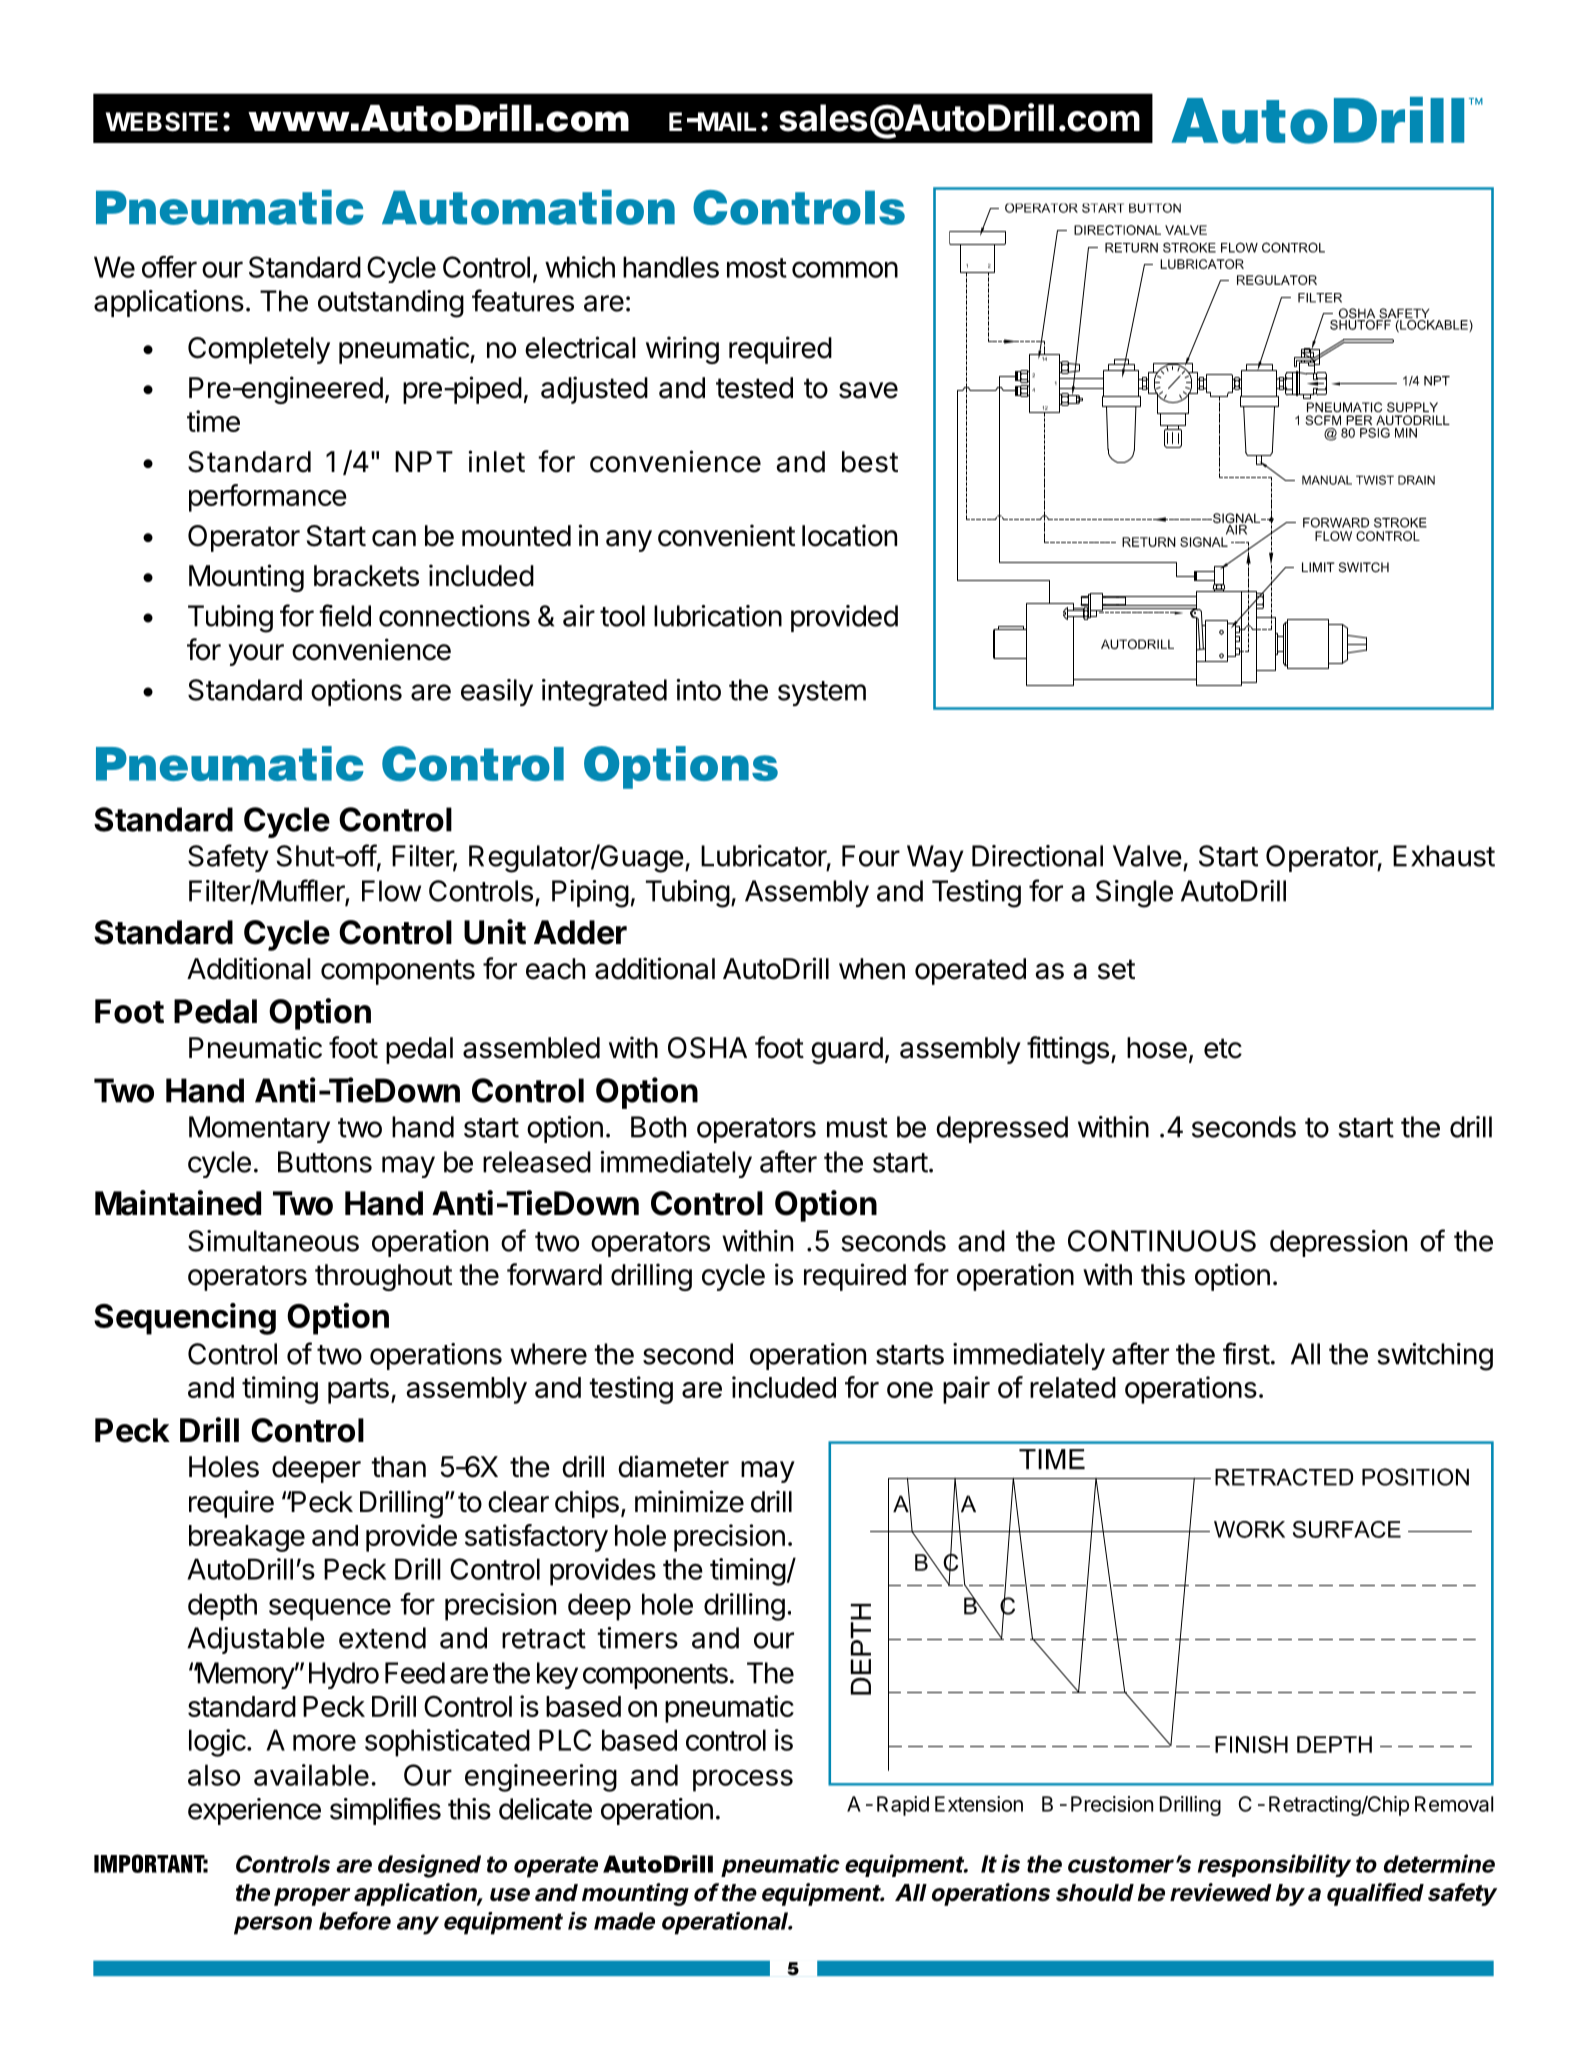 The width and height of the page is (1587, 2054). I want to click on Removal, so click(1454, 1804).
